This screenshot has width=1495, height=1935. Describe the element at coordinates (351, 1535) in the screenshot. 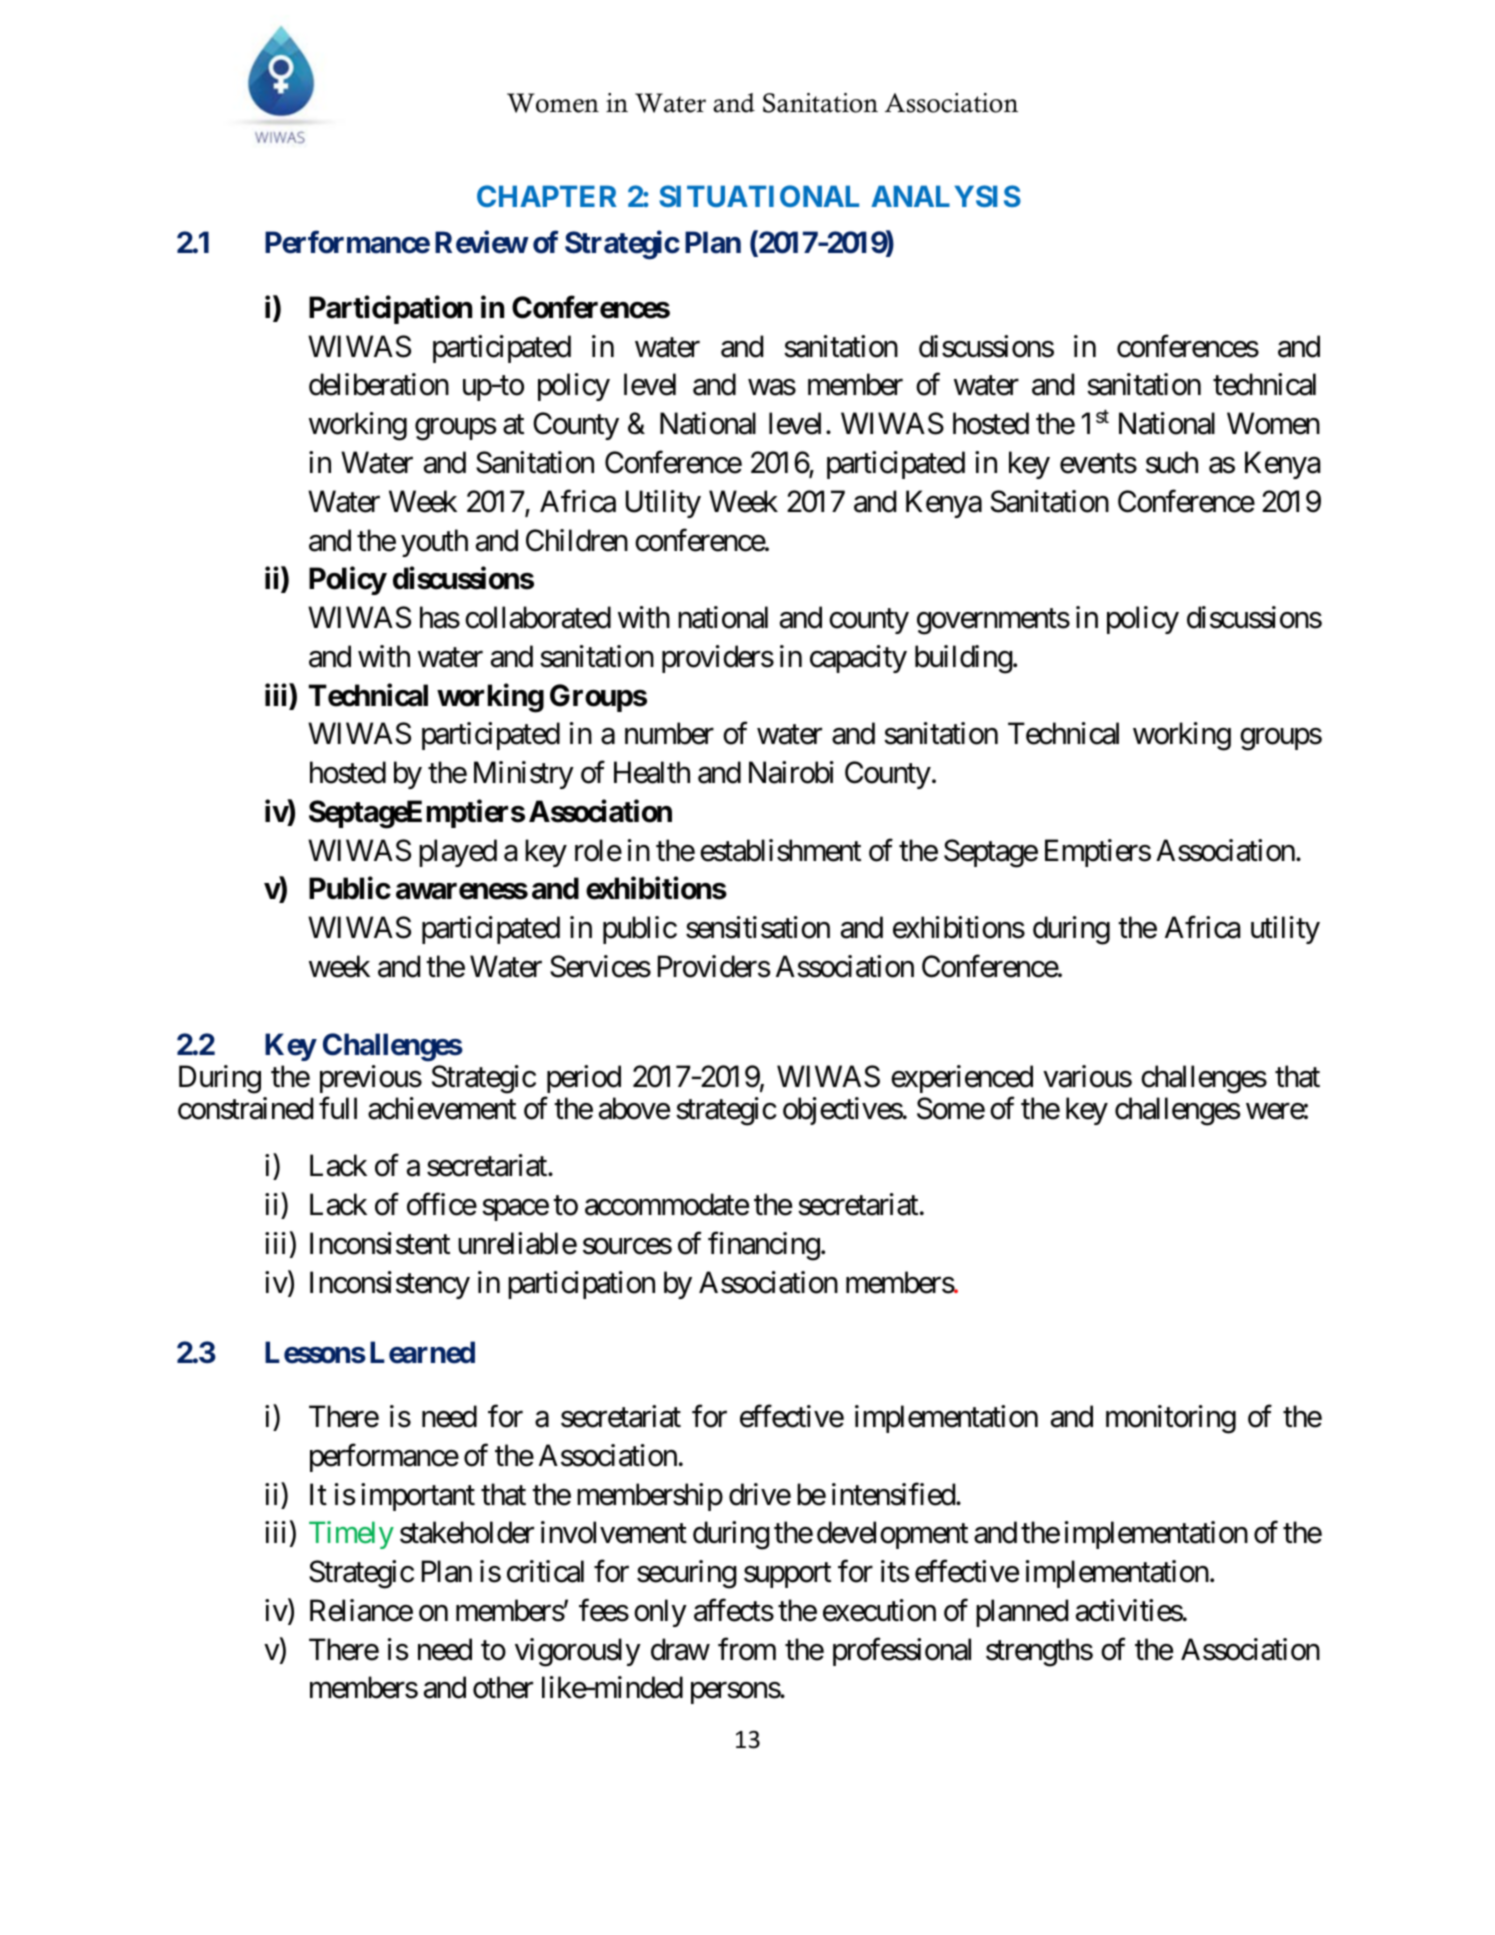

I see `Timely` at that location.
